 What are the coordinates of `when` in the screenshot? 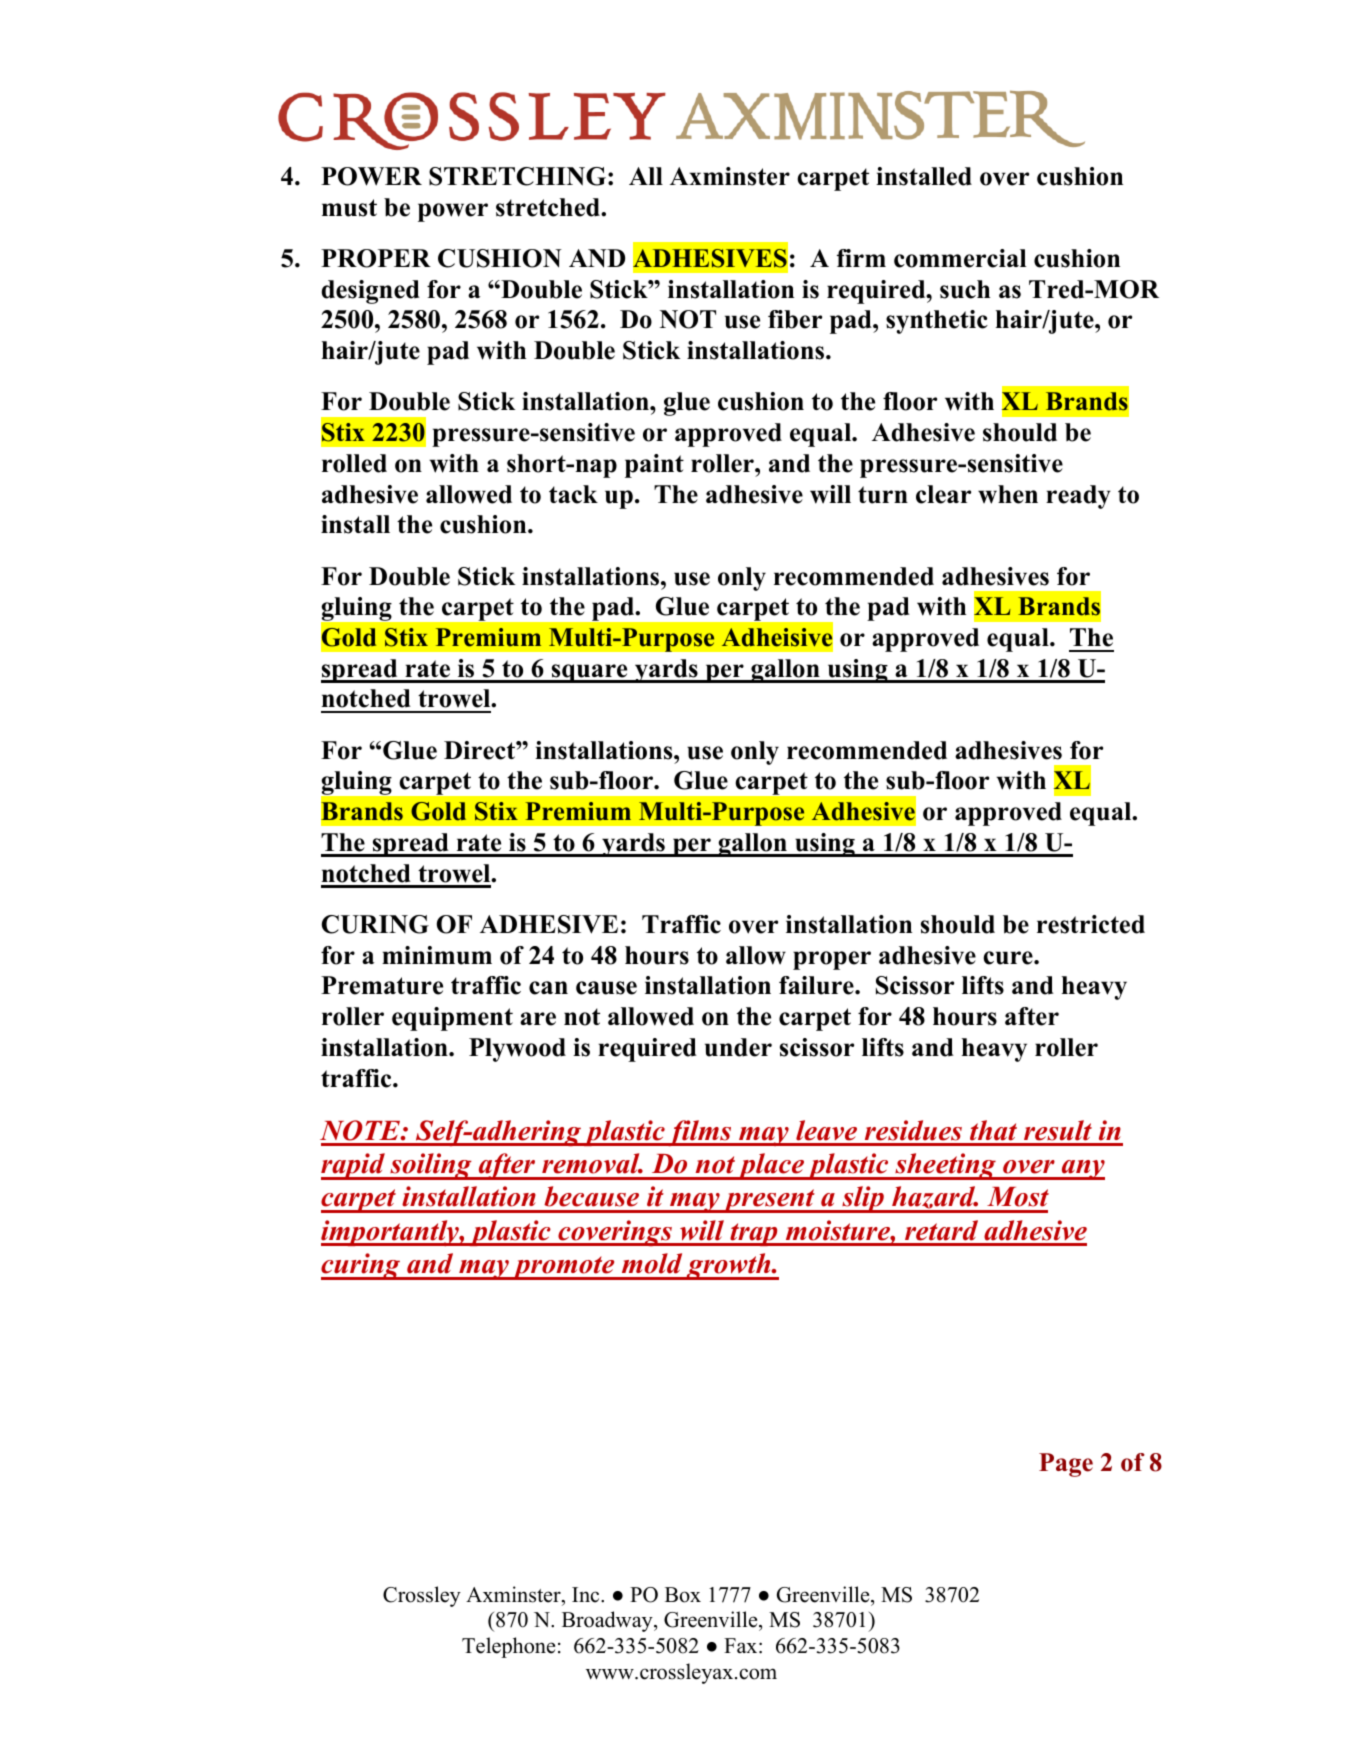 It's located at (1008, 494).
